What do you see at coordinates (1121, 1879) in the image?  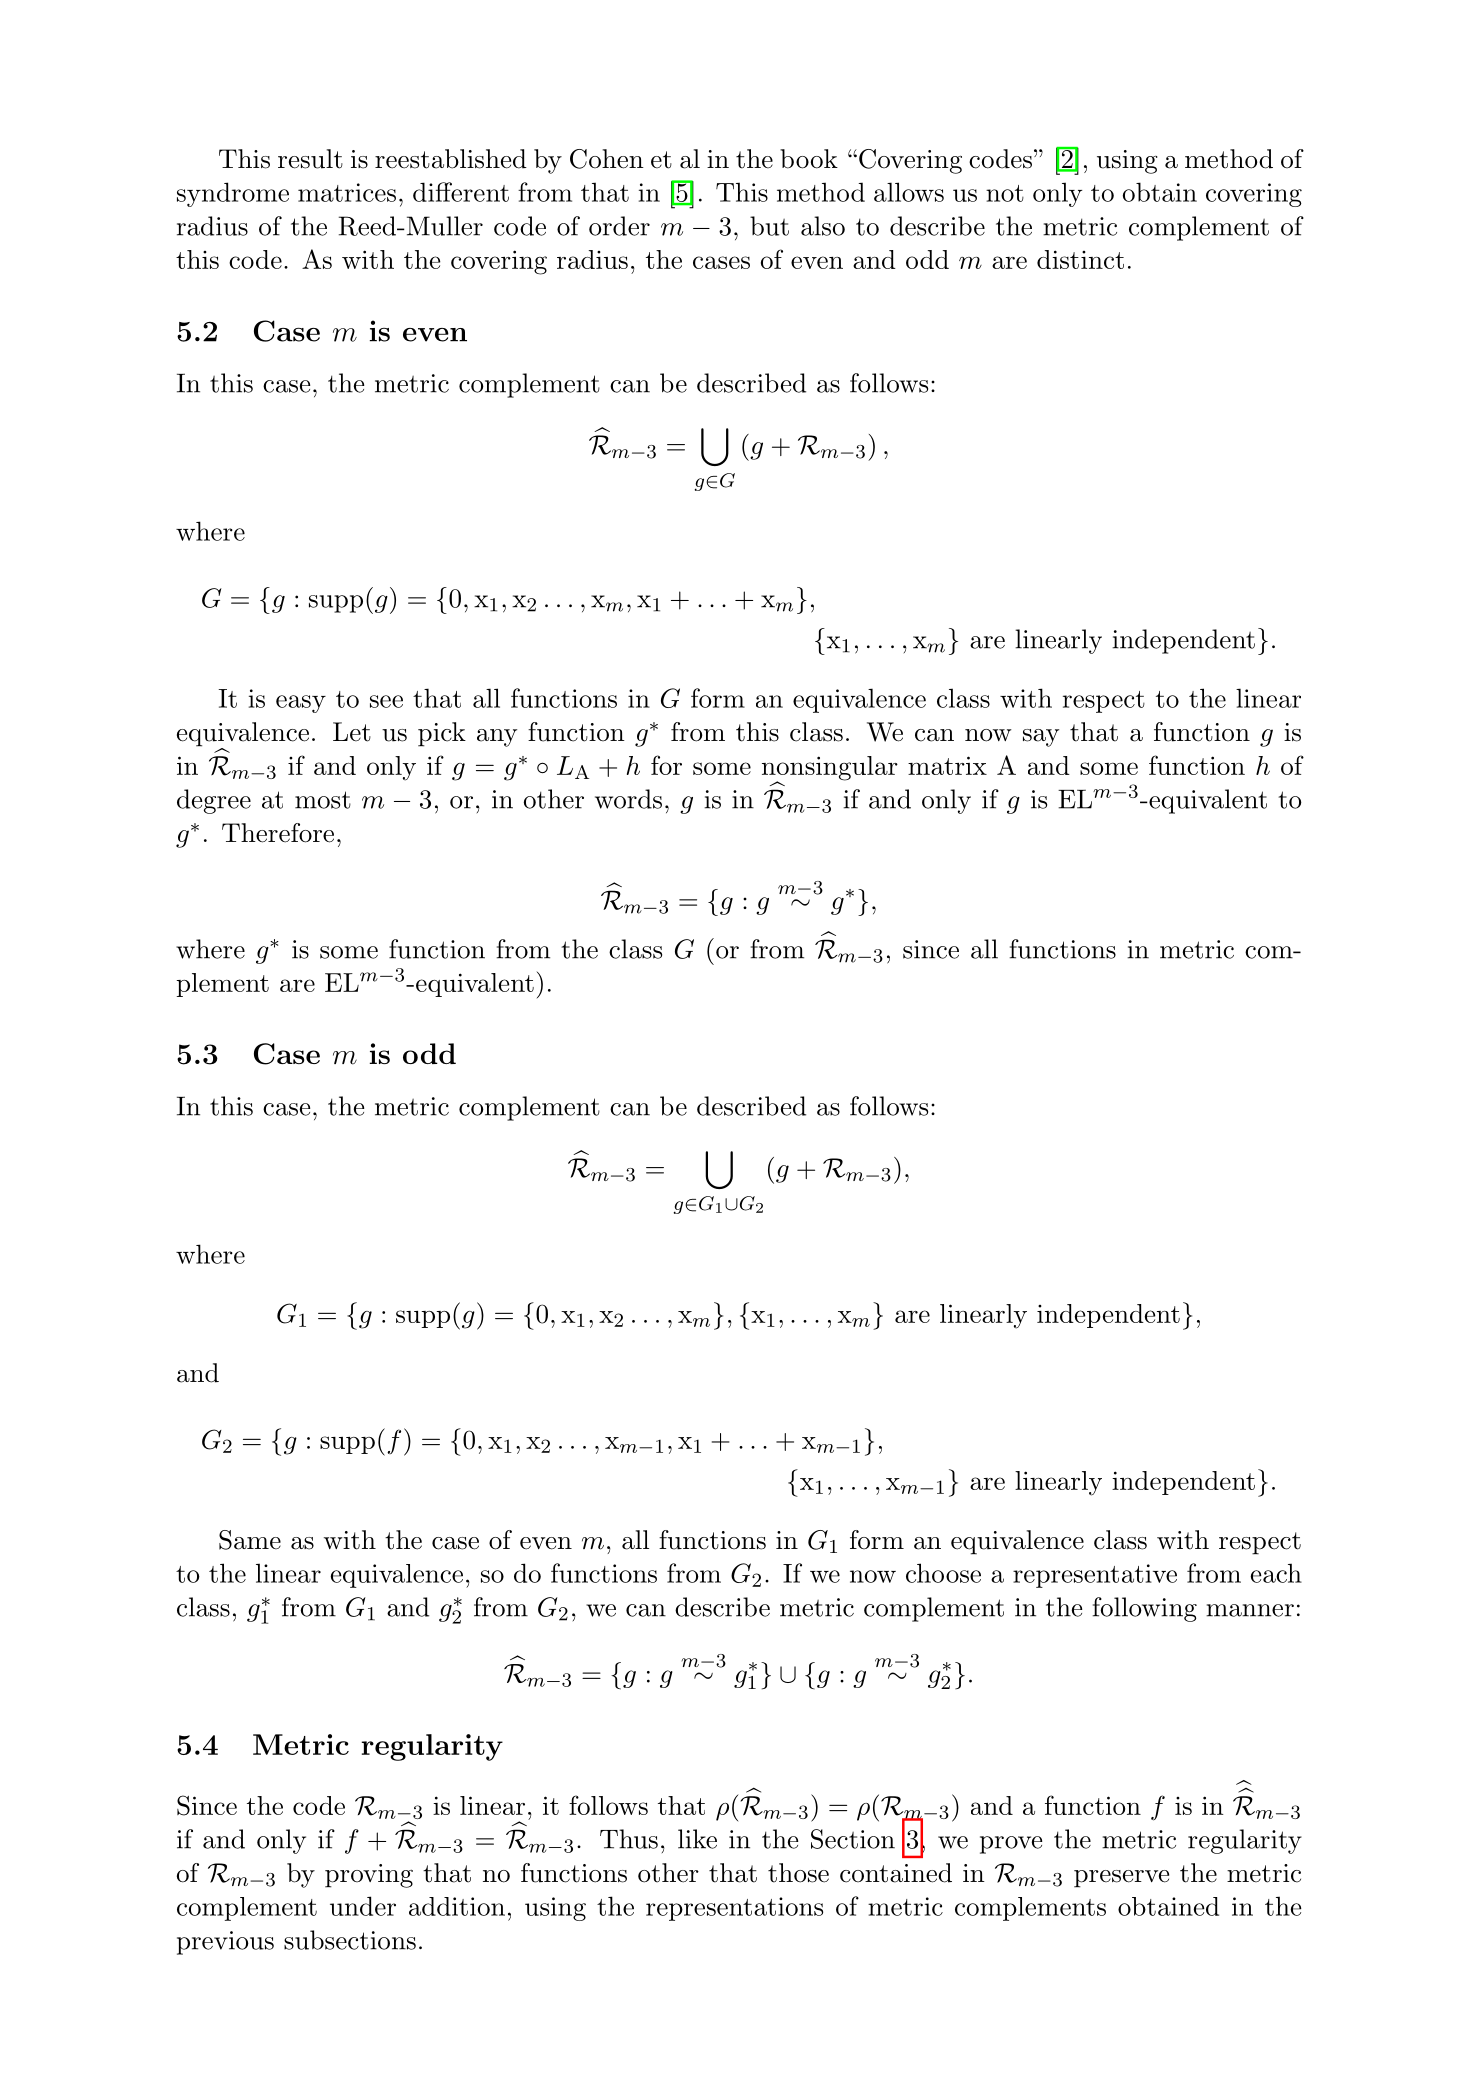 I see `preserve` at bounding box center [1121, 1879].
